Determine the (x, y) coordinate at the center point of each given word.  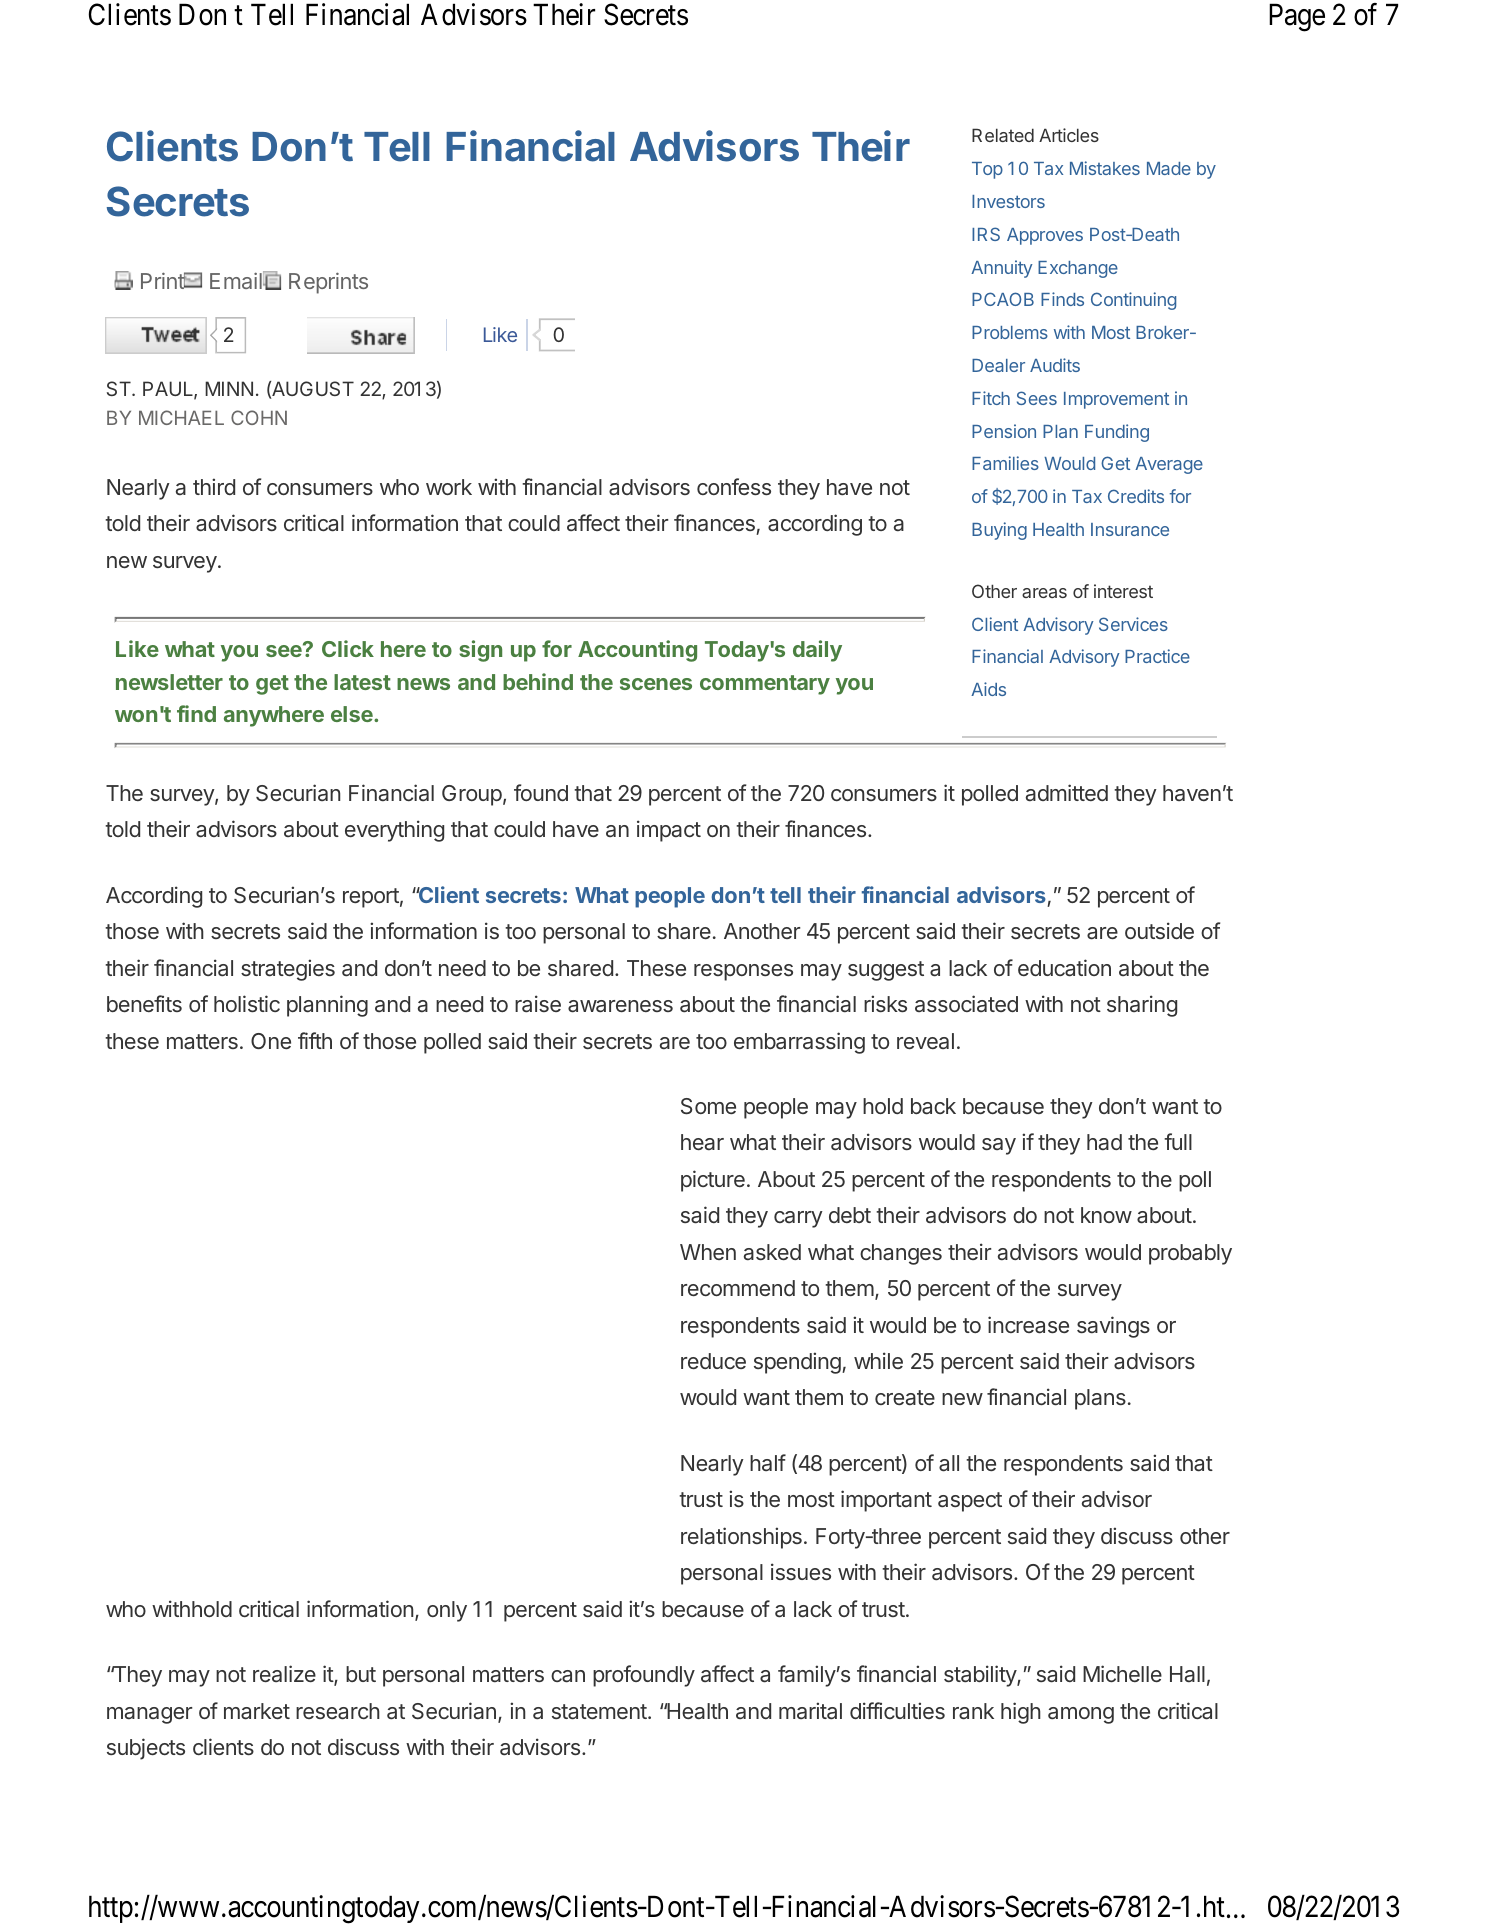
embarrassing (799, 1043)
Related (1003, 135)
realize (284, 1673)
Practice (1157, 656)
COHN (259, 417)
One (271, 1041)
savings (1113, 1327)
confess (734, 486)
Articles (1069, 135)
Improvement (1116, 400)
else (353, 714)
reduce (713, 1361)
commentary (765, 685)
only (447, 1611)
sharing (1142, 1006)
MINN (229, 388)
